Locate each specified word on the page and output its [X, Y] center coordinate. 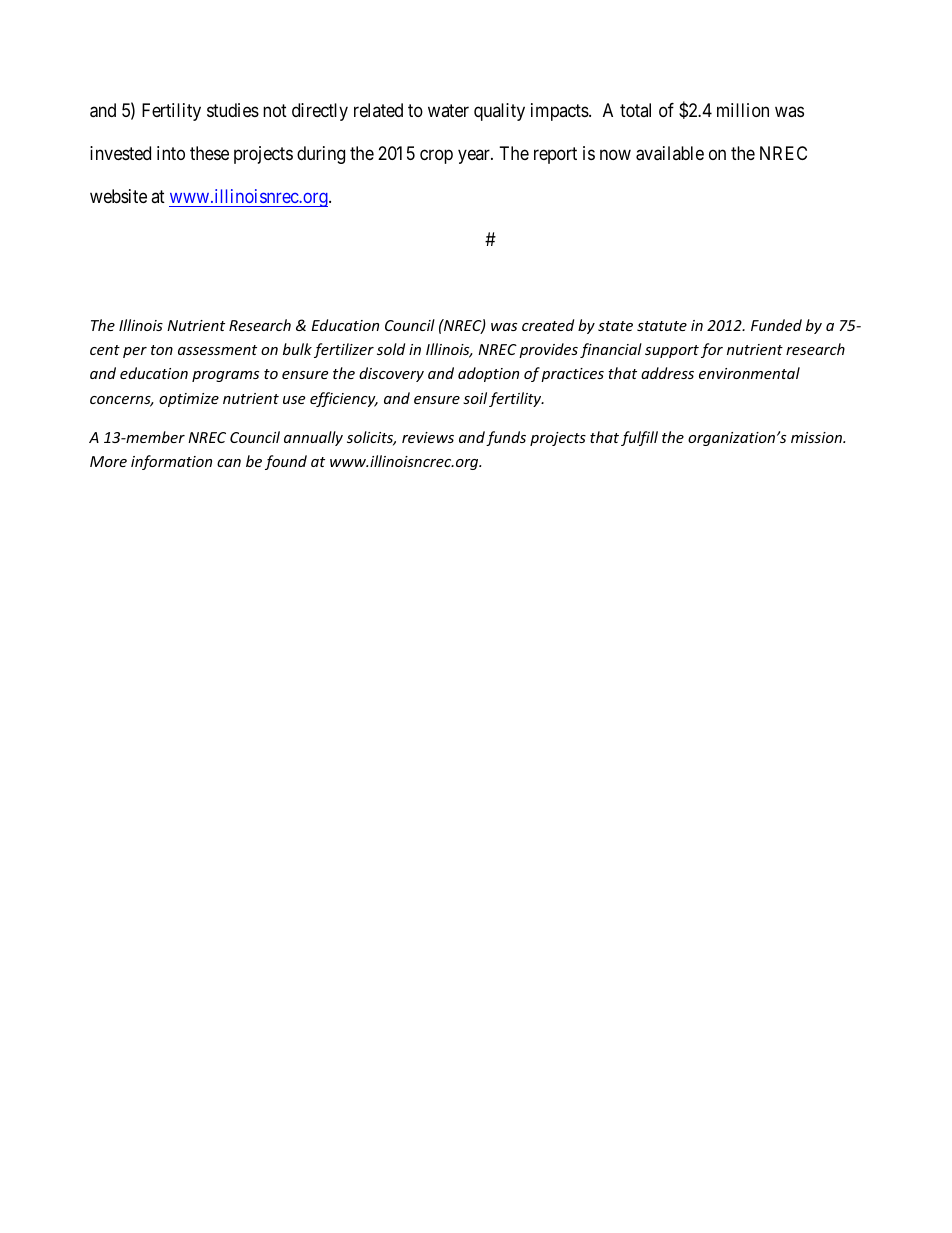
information [171, 462]
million [743, 110]
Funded [776, 325]
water [448, 110]
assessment [217, 350]
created [548, 325]
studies [233, 110]
